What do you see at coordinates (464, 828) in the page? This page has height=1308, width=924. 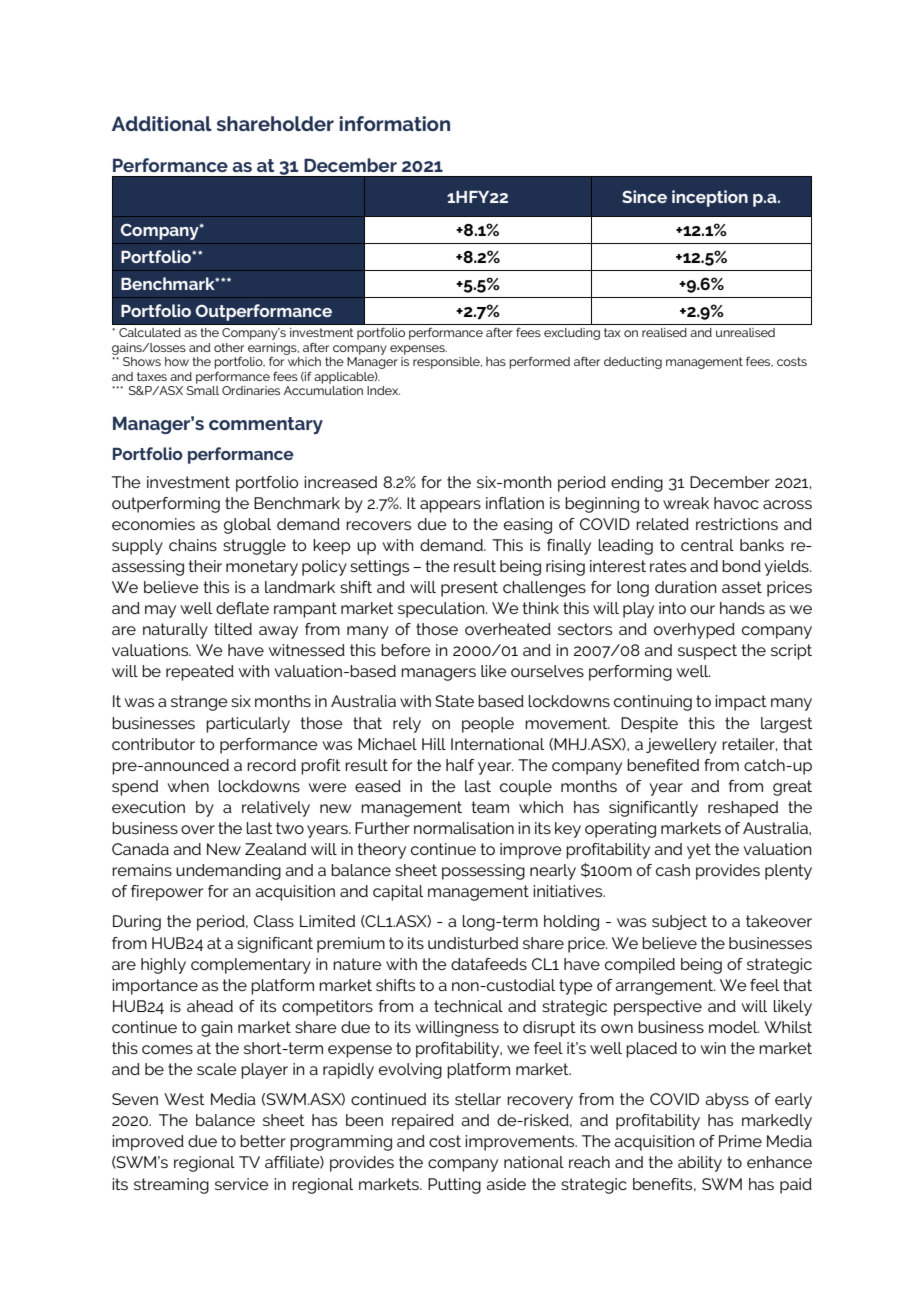 I see `normalisation` at bounding box center [464, 828].
